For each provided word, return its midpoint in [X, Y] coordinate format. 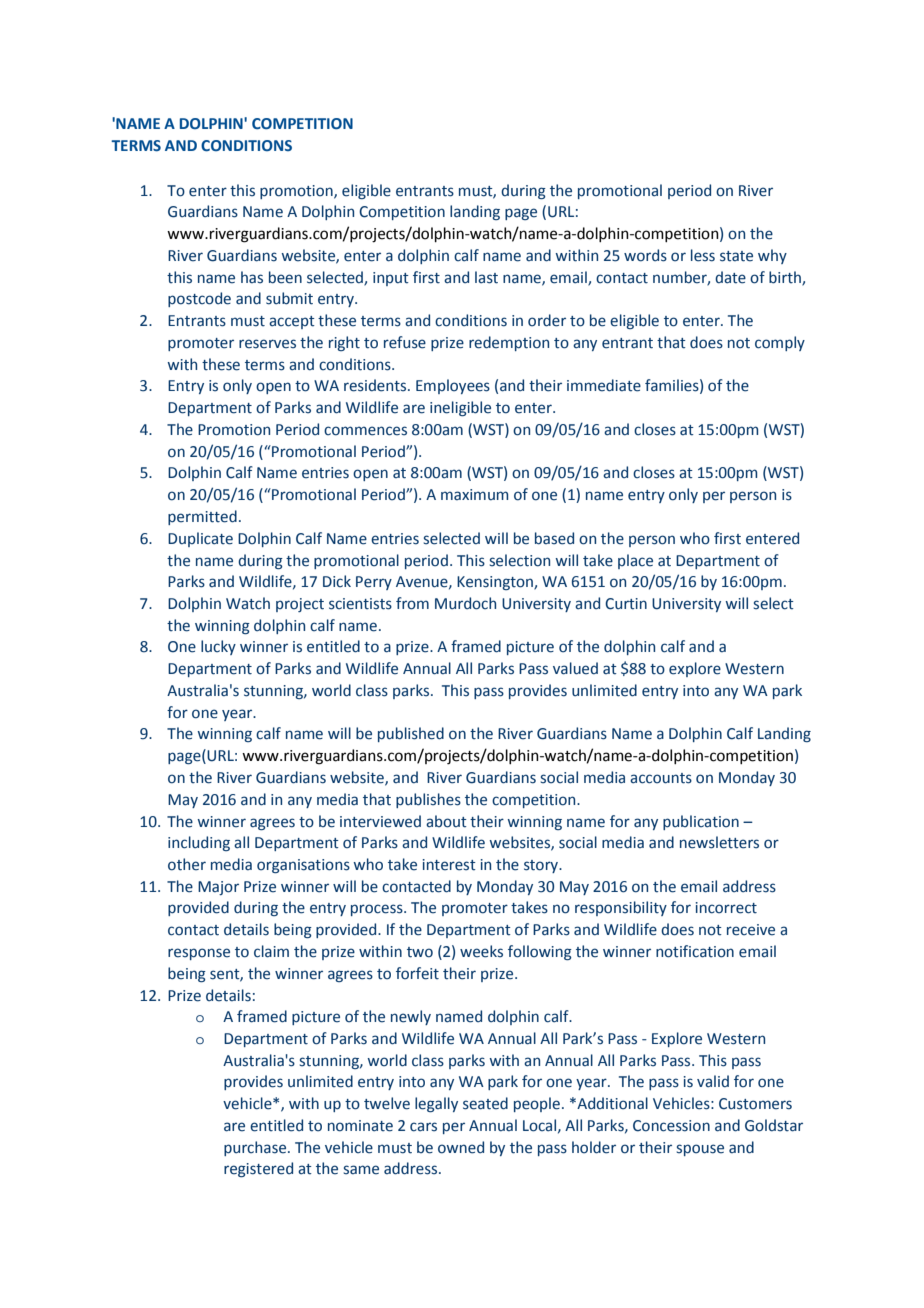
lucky [218, 647]
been [285, 277]
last [486, 277]
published [411, 734]
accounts [661, 778]
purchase [256, 1148]
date [730, 277]
